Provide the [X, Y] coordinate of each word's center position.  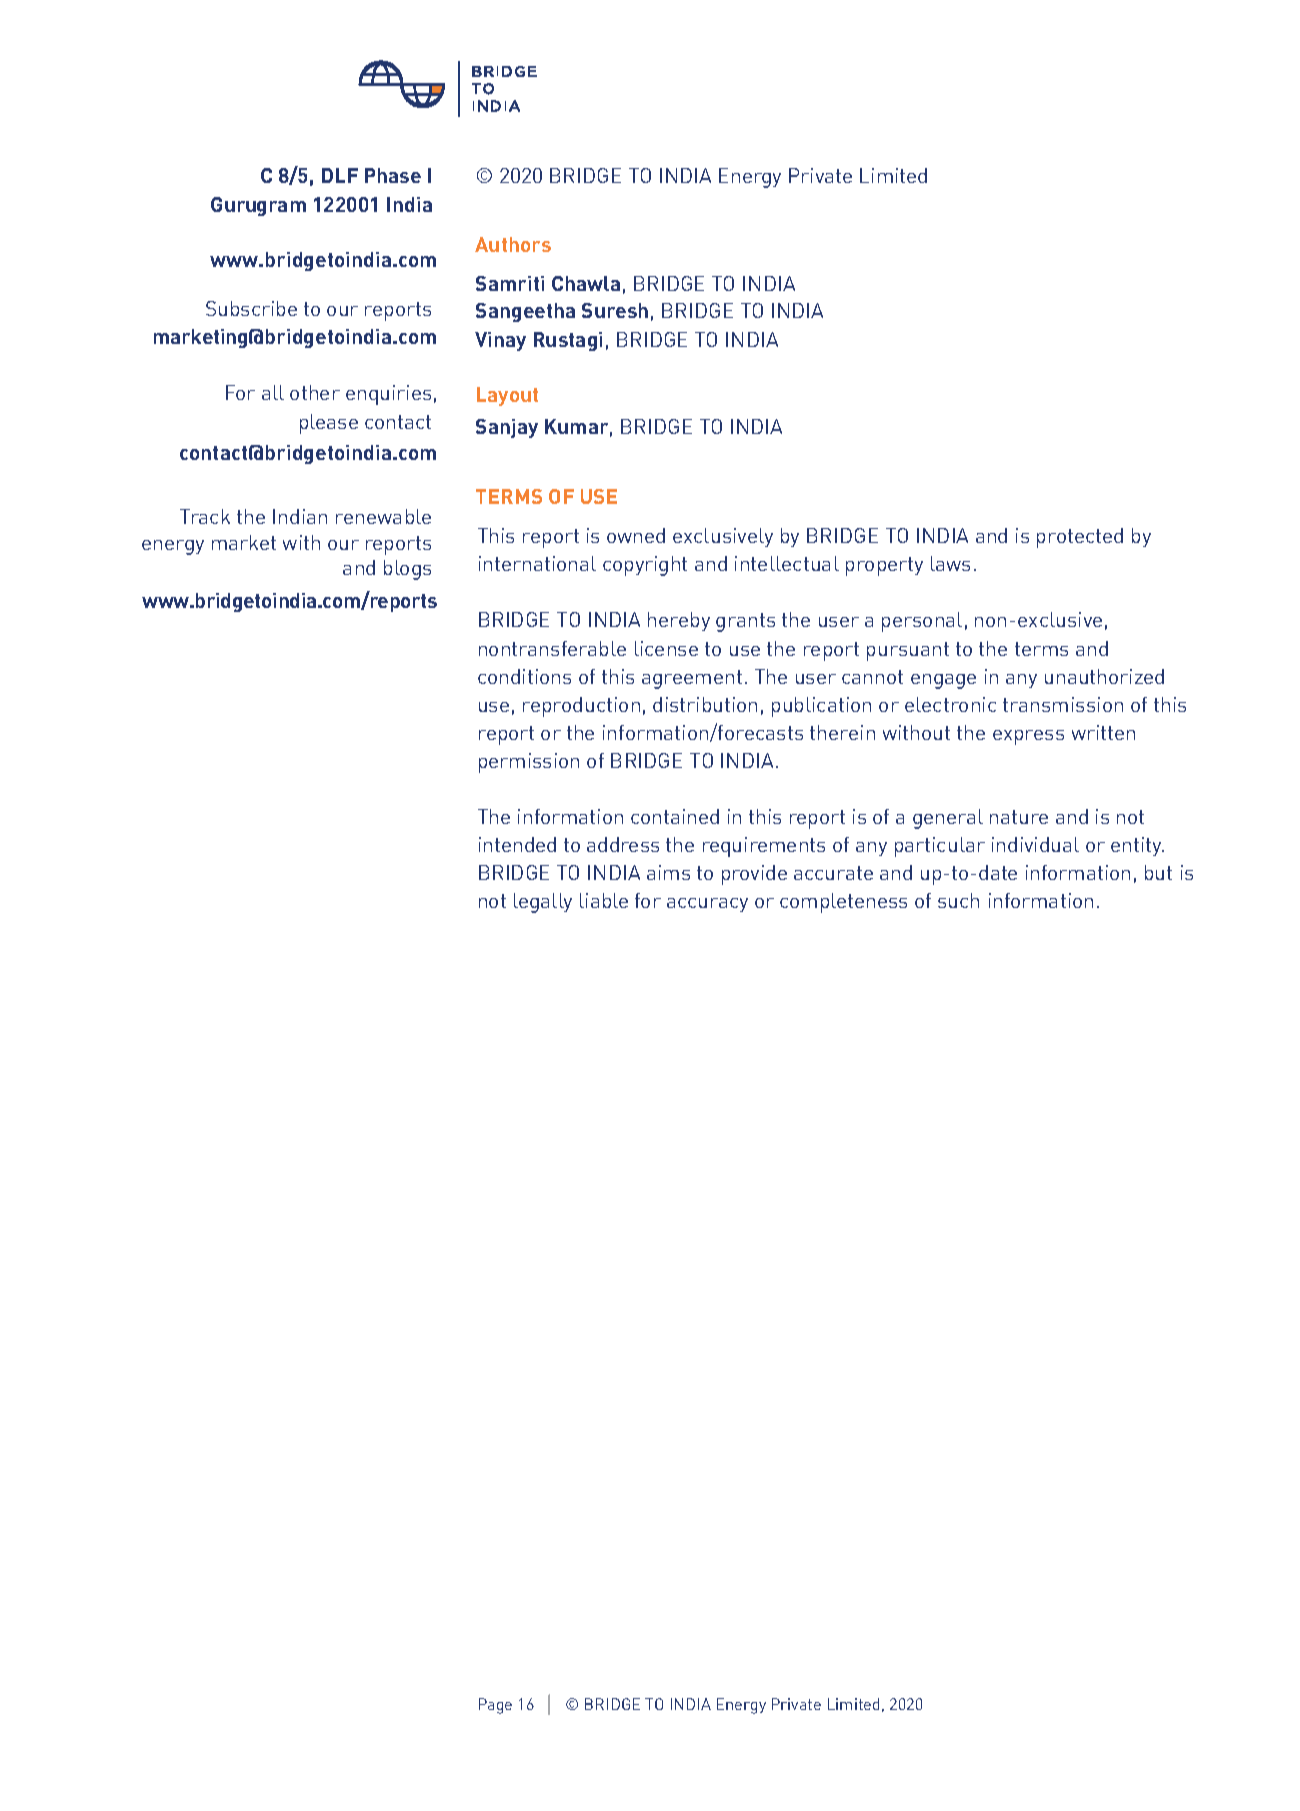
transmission [1063, 704]
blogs [407, 570]
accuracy [707, 905]
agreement [692, 679]
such [958, 900]
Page [495, 1706]
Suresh [615, 310]
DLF [340, 175]
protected [1080, 538]
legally [543, 903]
